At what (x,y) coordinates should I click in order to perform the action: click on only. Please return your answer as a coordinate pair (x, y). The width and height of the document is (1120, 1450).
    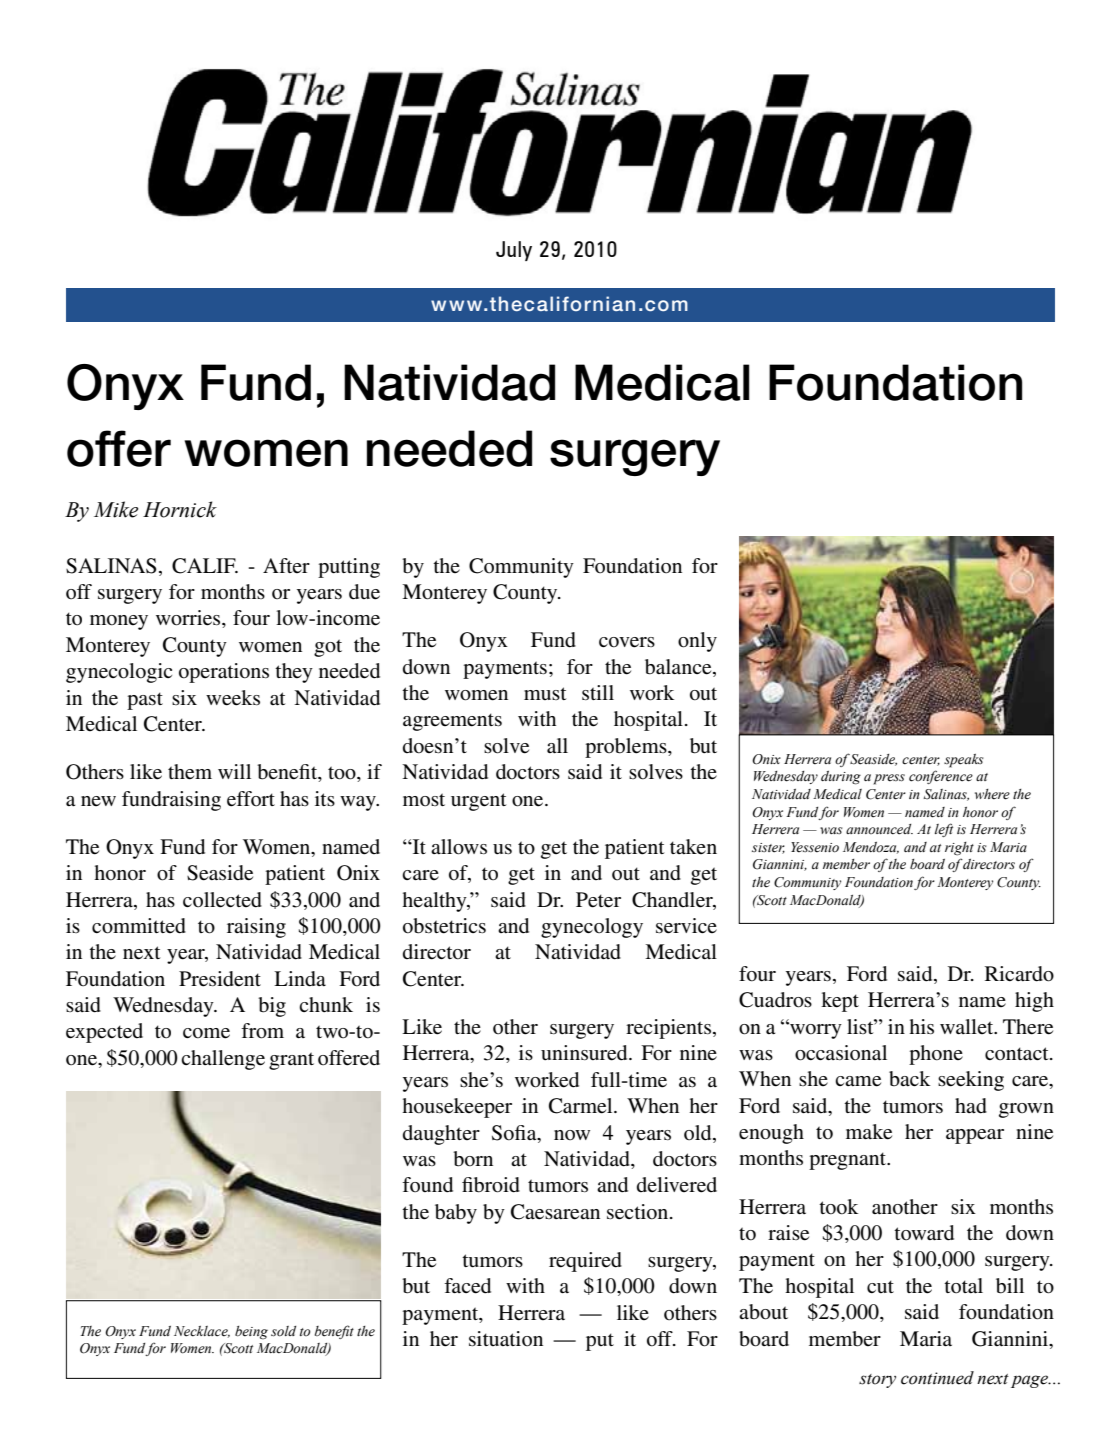
    Looking at the image, I should click on (697, 642).
